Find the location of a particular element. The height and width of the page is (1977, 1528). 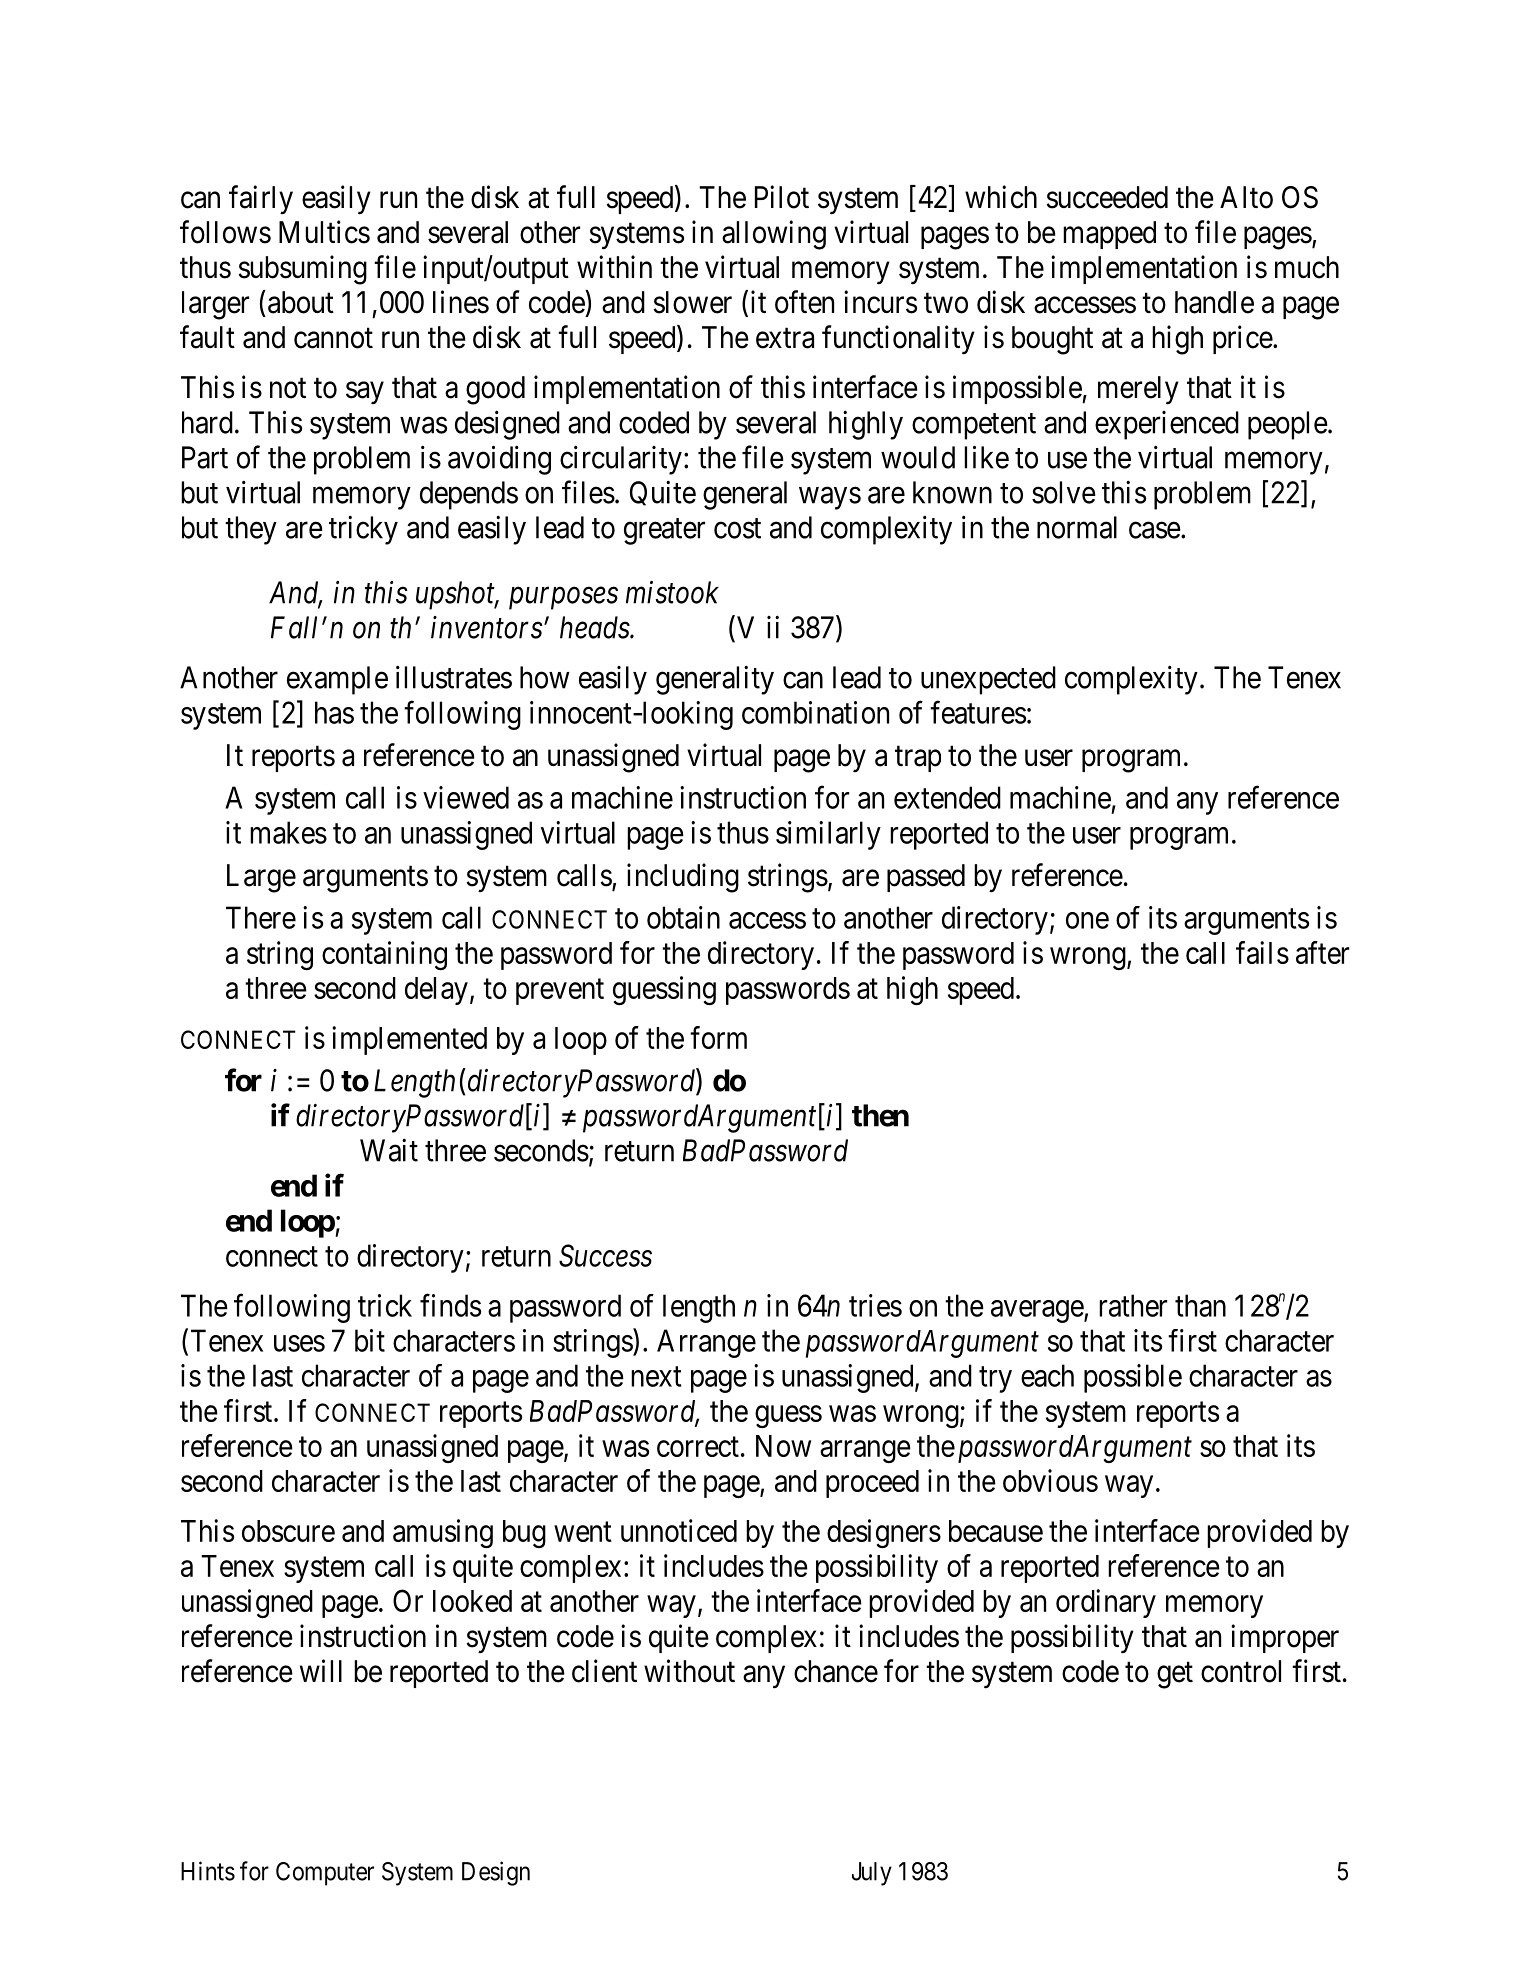

implemented is located at coordinates (409, 1040).
